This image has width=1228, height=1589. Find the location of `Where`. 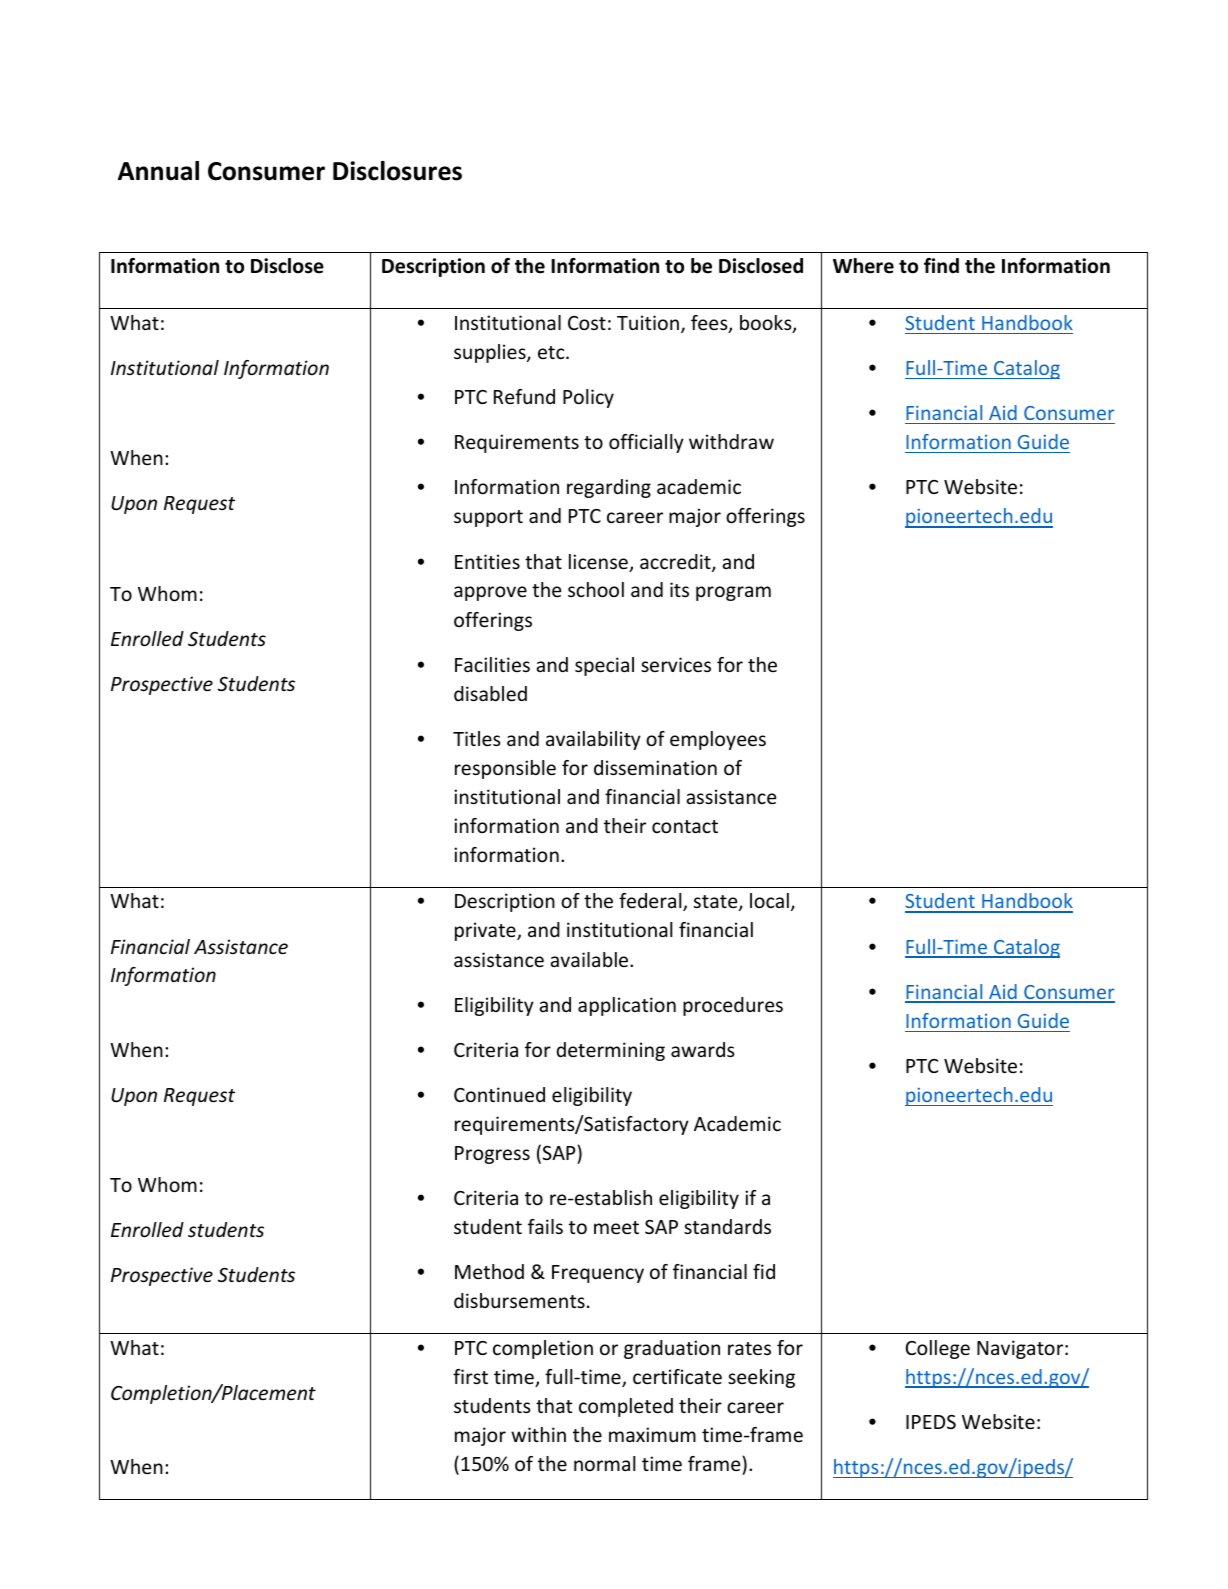

Where is located at coordinates (863, 266).
